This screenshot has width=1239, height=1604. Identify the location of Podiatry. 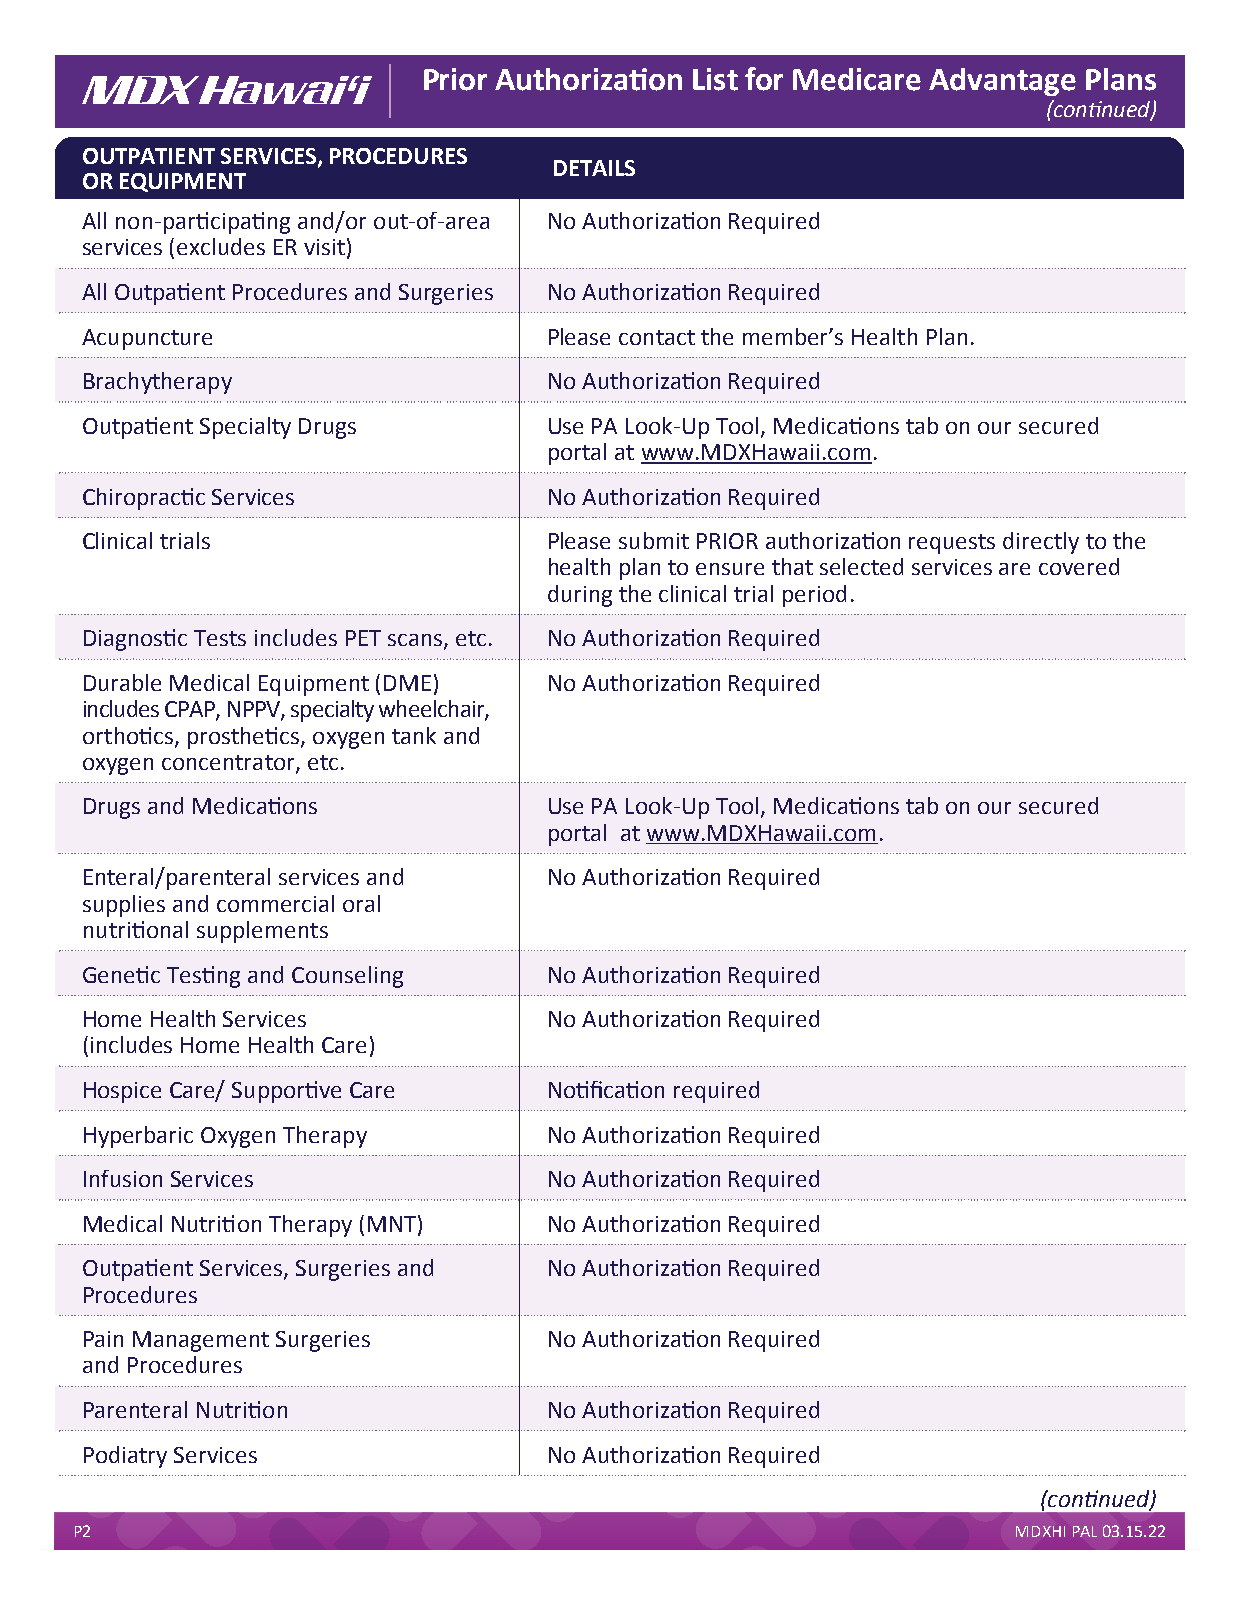
(125, 1457).
